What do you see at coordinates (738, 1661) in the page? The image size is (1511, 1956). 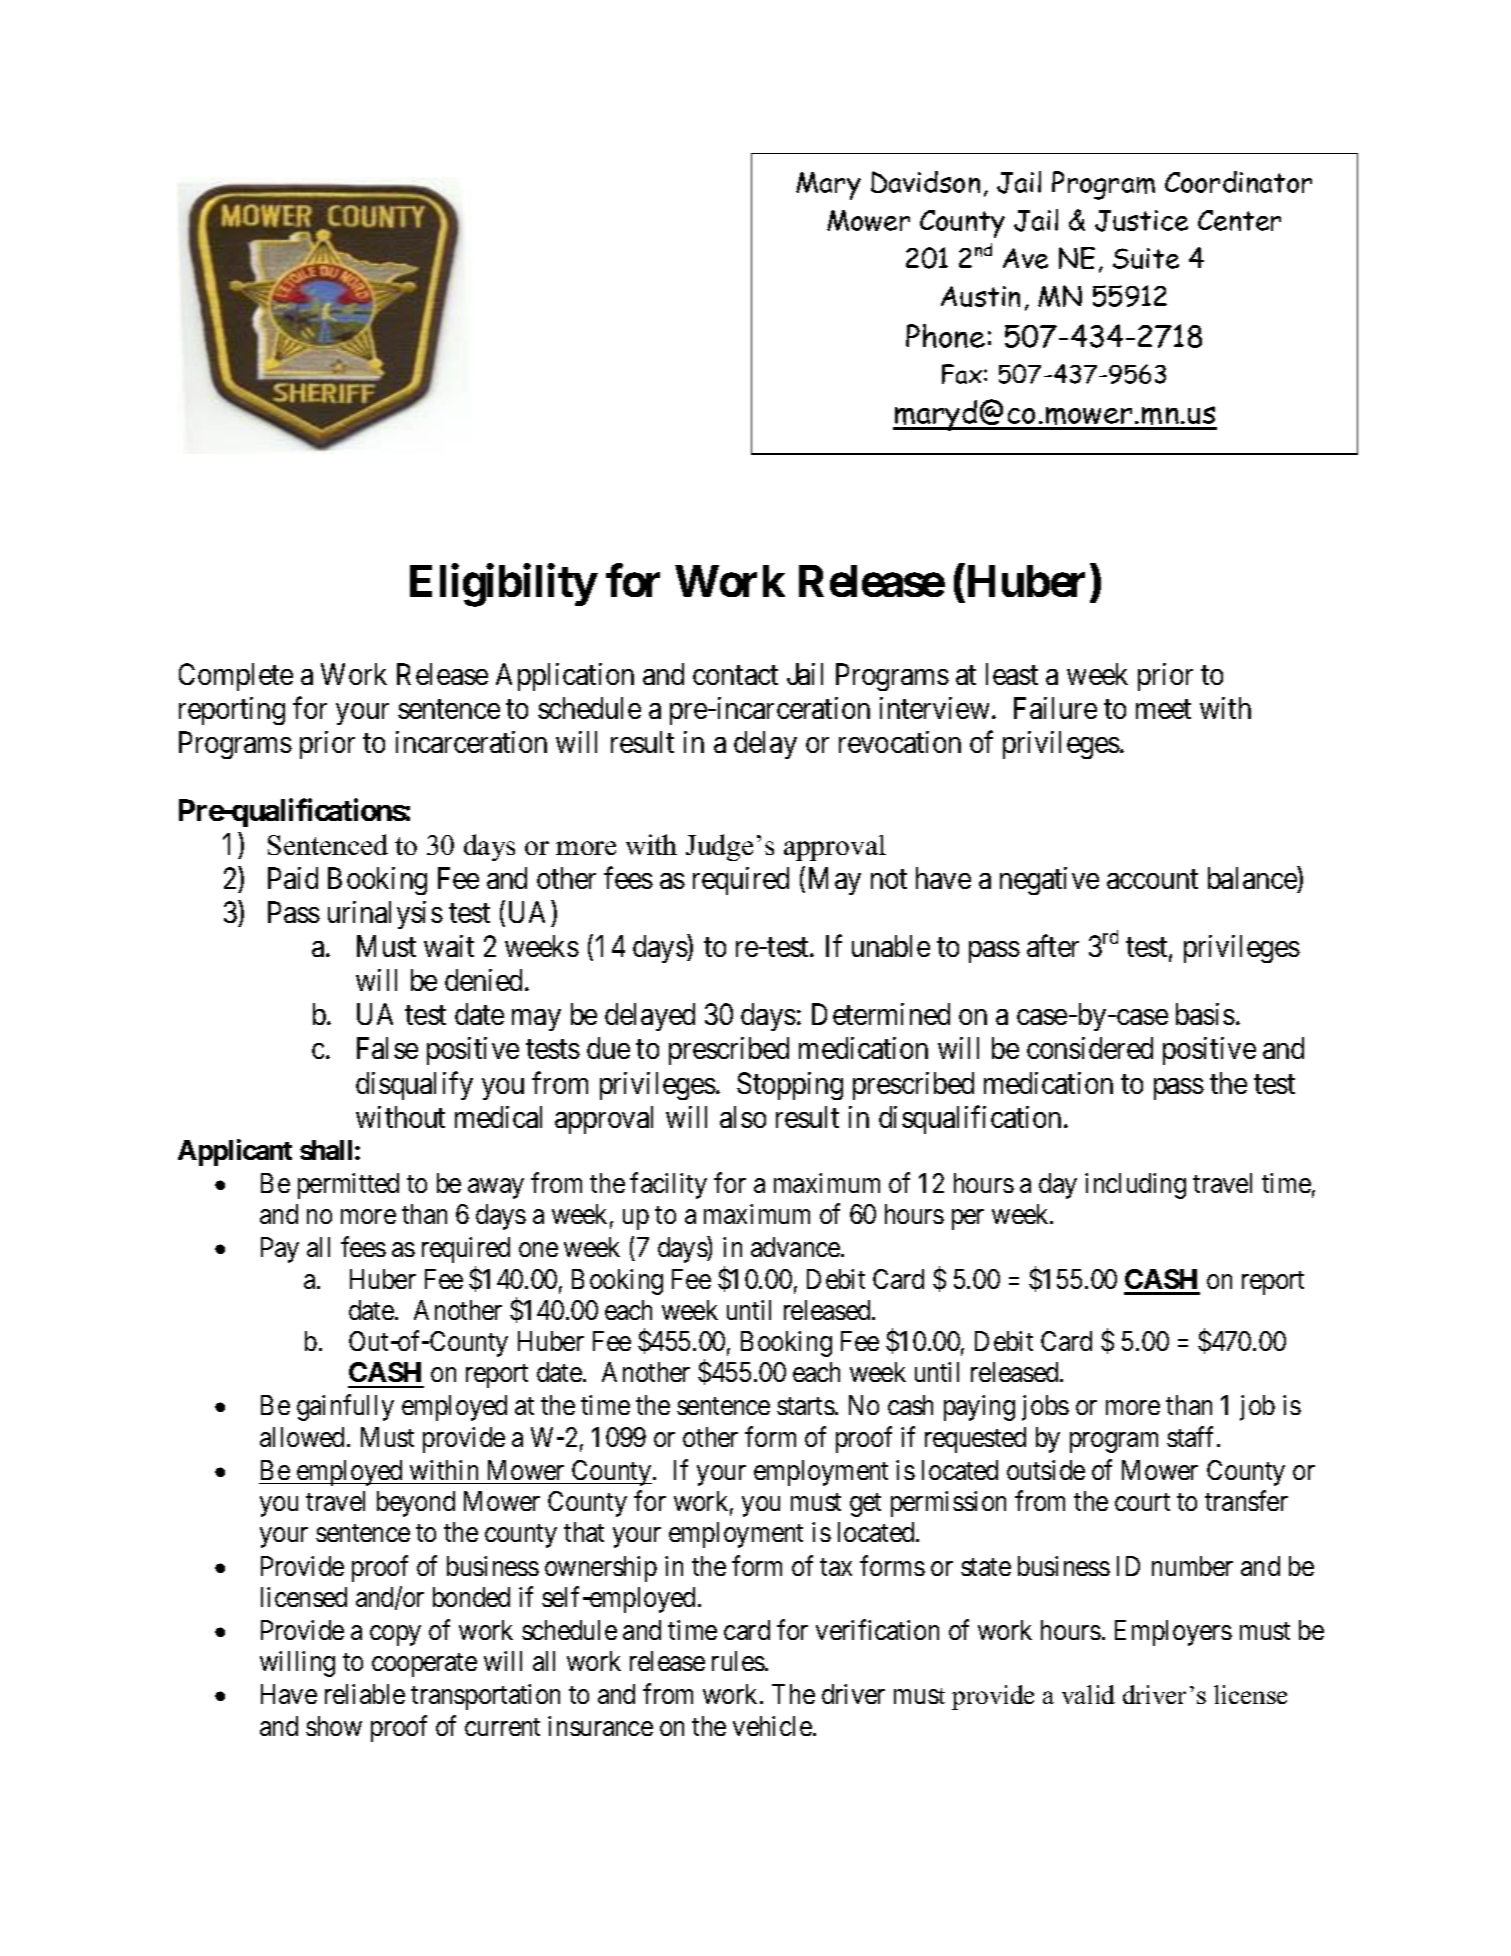 I see `rules` at bounding box center [738, 1661].
